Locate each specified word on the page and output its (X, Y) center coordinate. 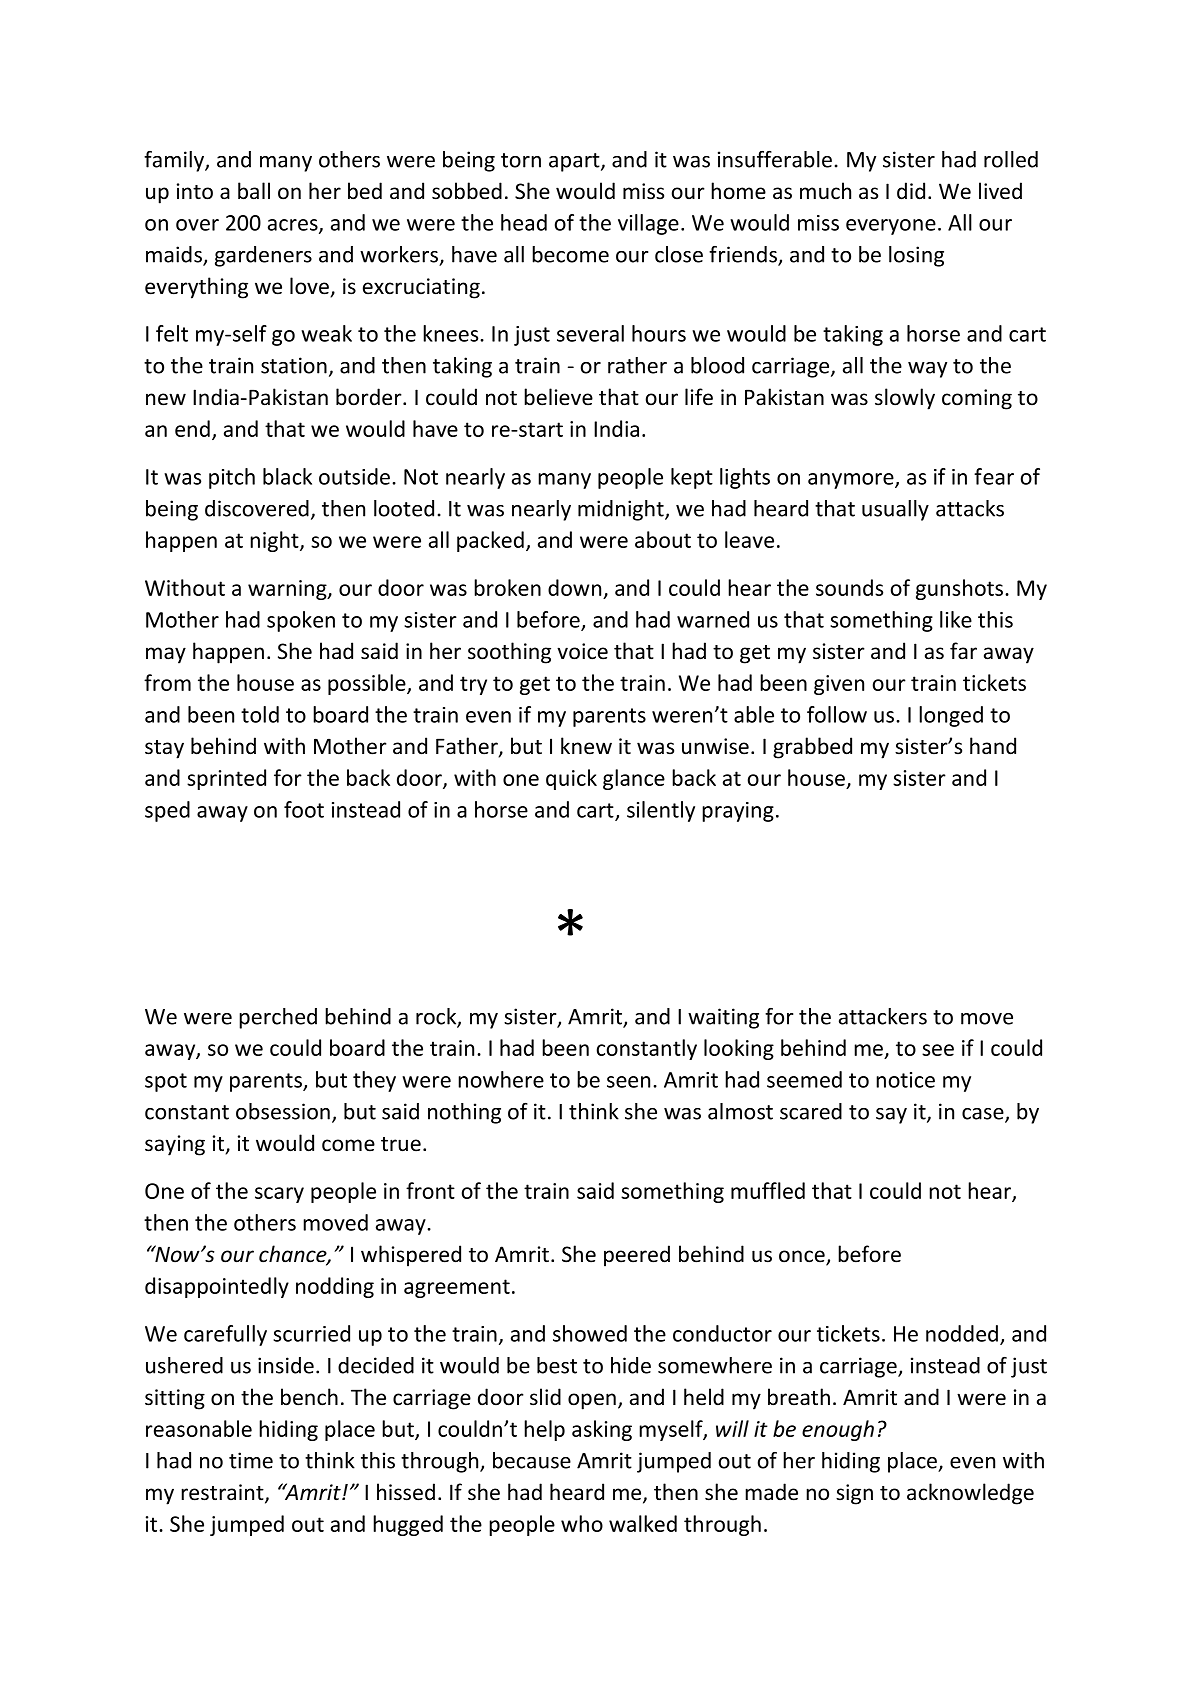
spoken (301, 621)
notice (905, 1080)
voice (582, 651)
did (911, 191)
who (582, 1523)
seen (628, 1082)
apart (575, 162)
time (251, 1460)
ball (254, 191)
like (956, 619)
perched (278, 1018)
